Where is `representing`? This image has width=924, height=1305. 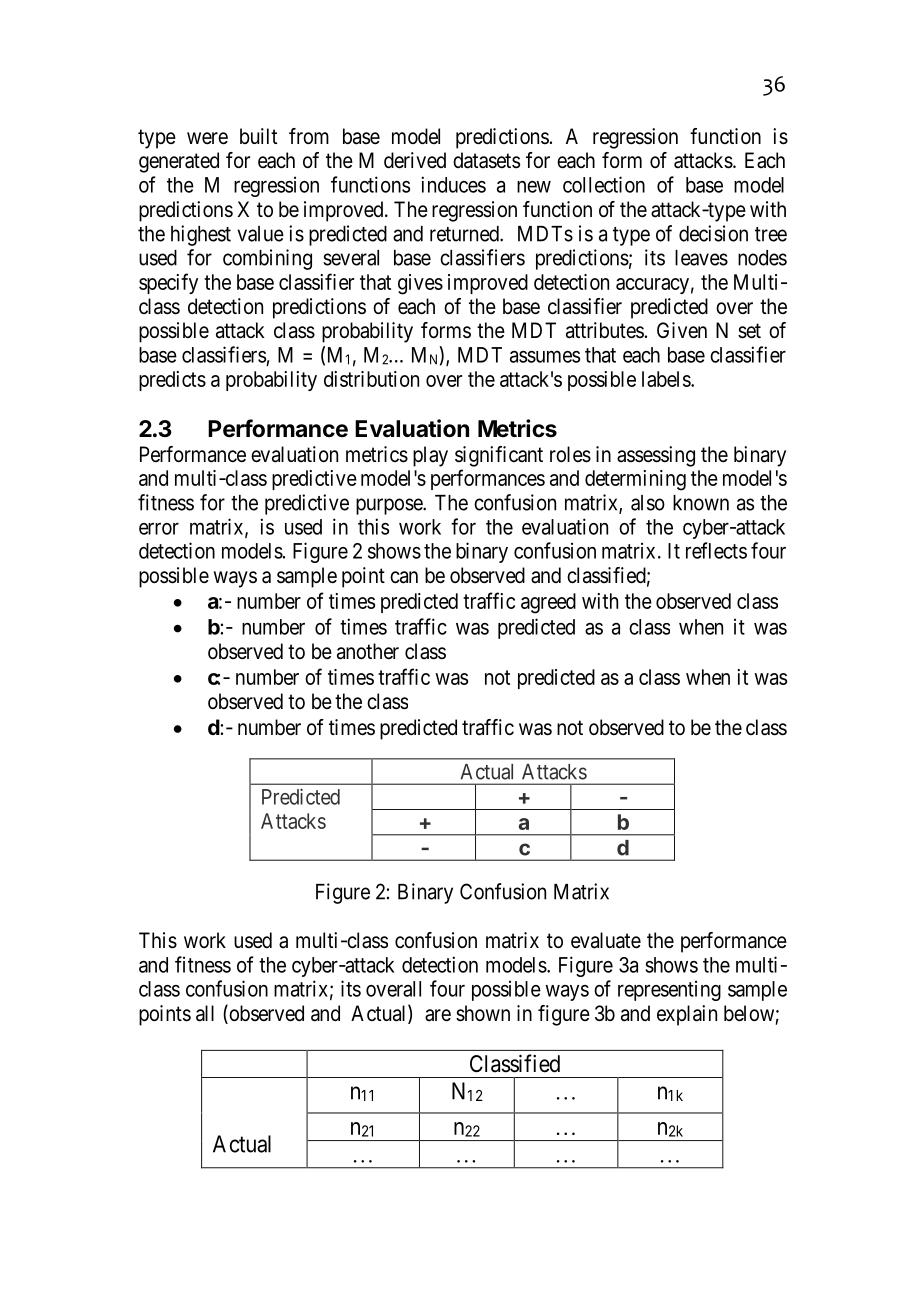 representing is located at coordinates (669, 990).
